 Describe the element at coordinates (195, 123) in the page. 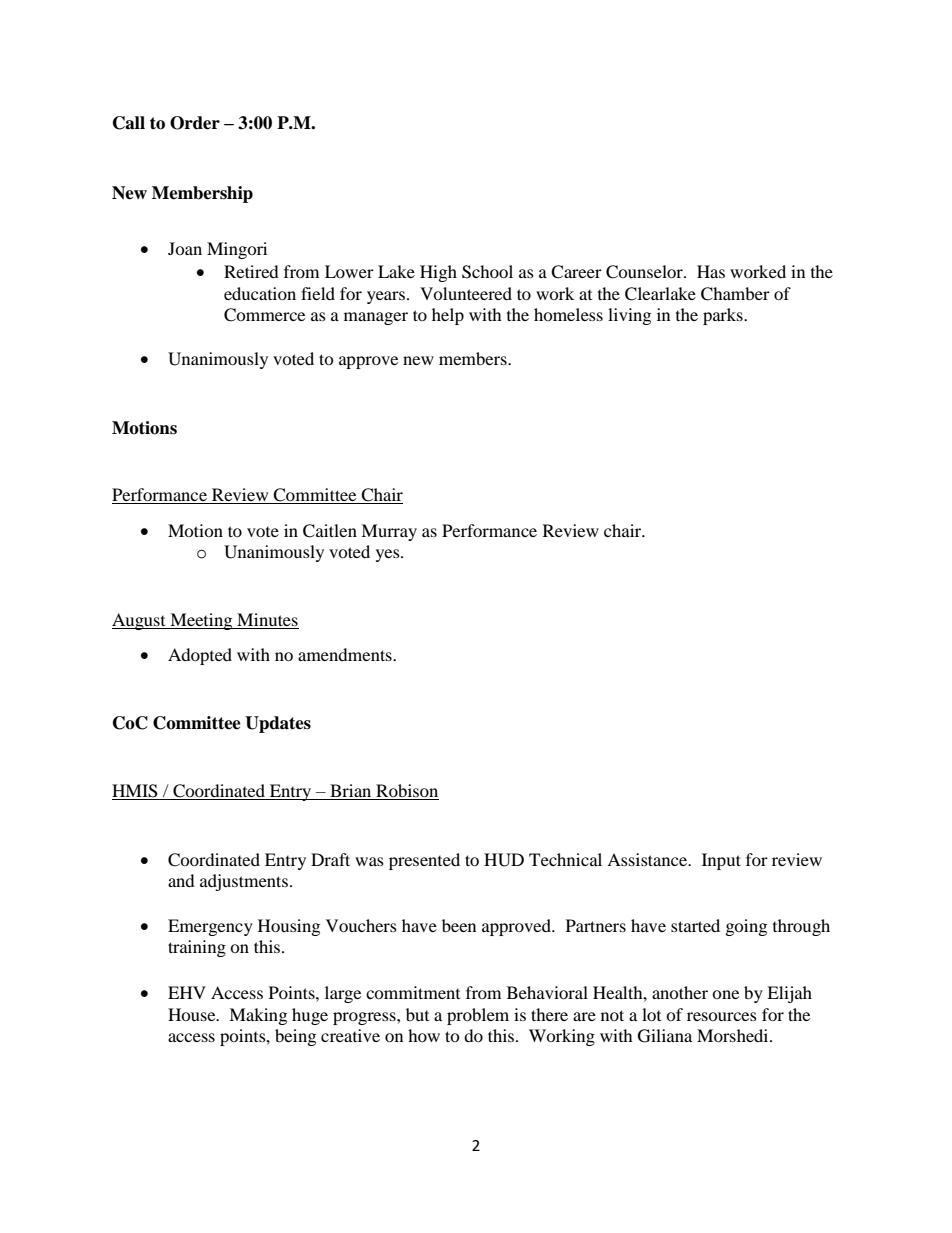

I see `Order` at that location.
